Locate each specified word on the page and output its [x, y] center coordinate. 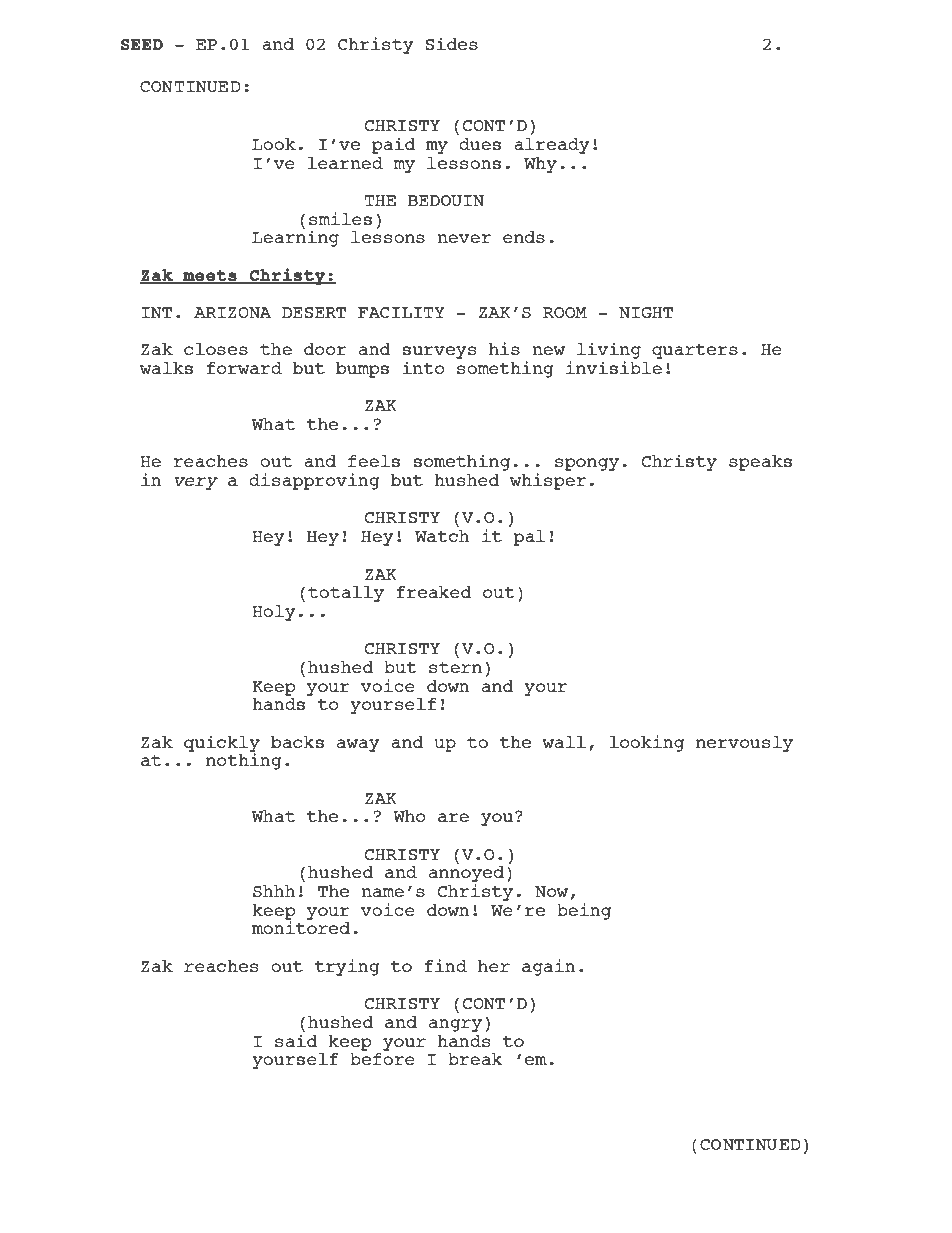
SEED [142, 45]
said [296, 1039]
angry [455, 1025]
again [549, 967]
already [552, 146]
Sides [451, 43]
